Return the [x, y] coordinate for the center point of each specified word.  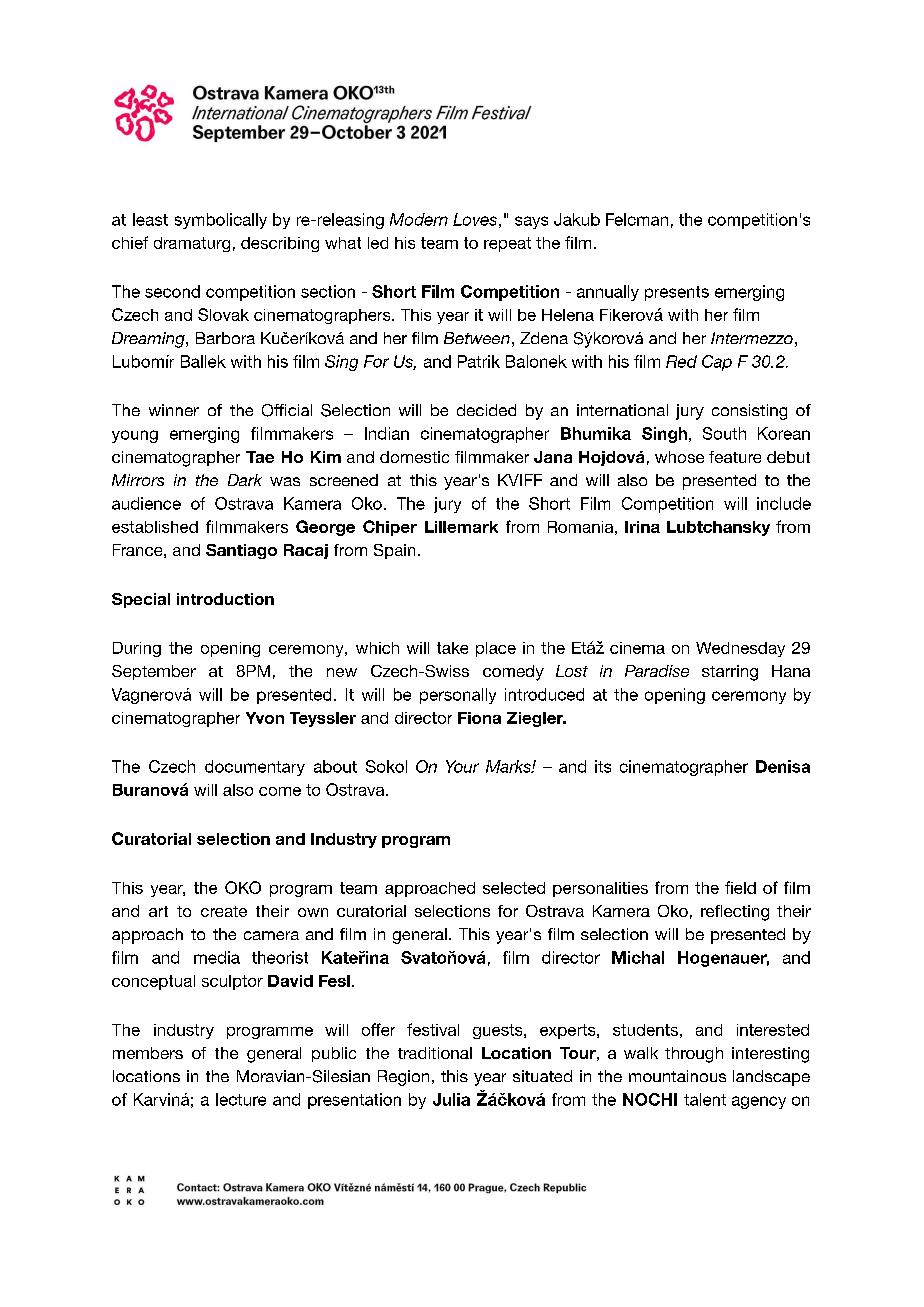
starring [730, 673]
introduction [225, 599]
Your [462, 766]
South [724, 433]
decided [486, 410]
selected [514, 888]
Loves [475, 219]
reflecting [735, 913]
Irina [642, 527]
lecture [241, 1099]
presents [677, 293]
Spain [394, 551]
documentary [255, 768]
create [224, 911]
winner [174, 410]
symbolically [221, 221]
